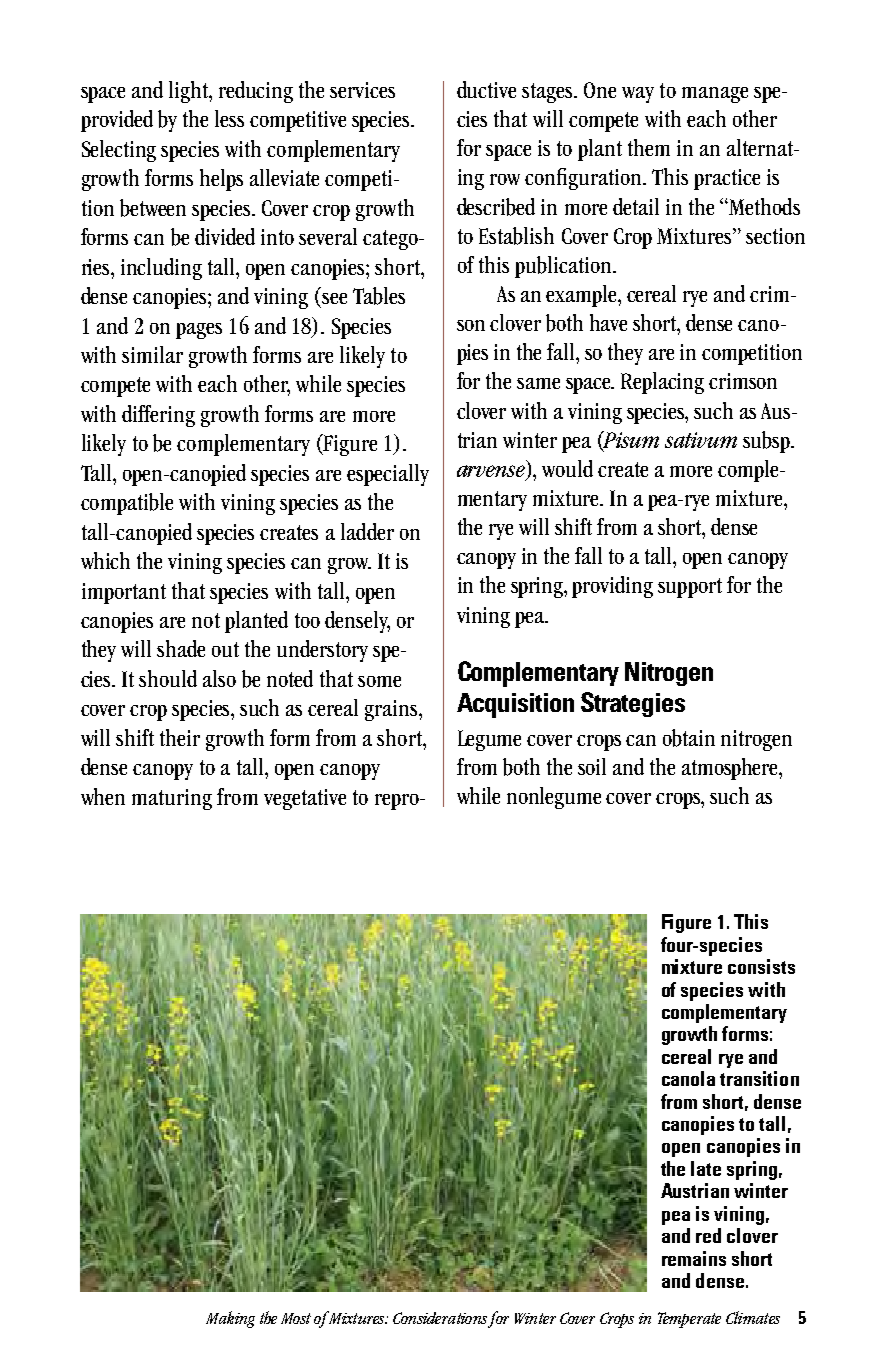 This screenshot has height=1372, width=887. I want to click on services, so click(362, 90).
